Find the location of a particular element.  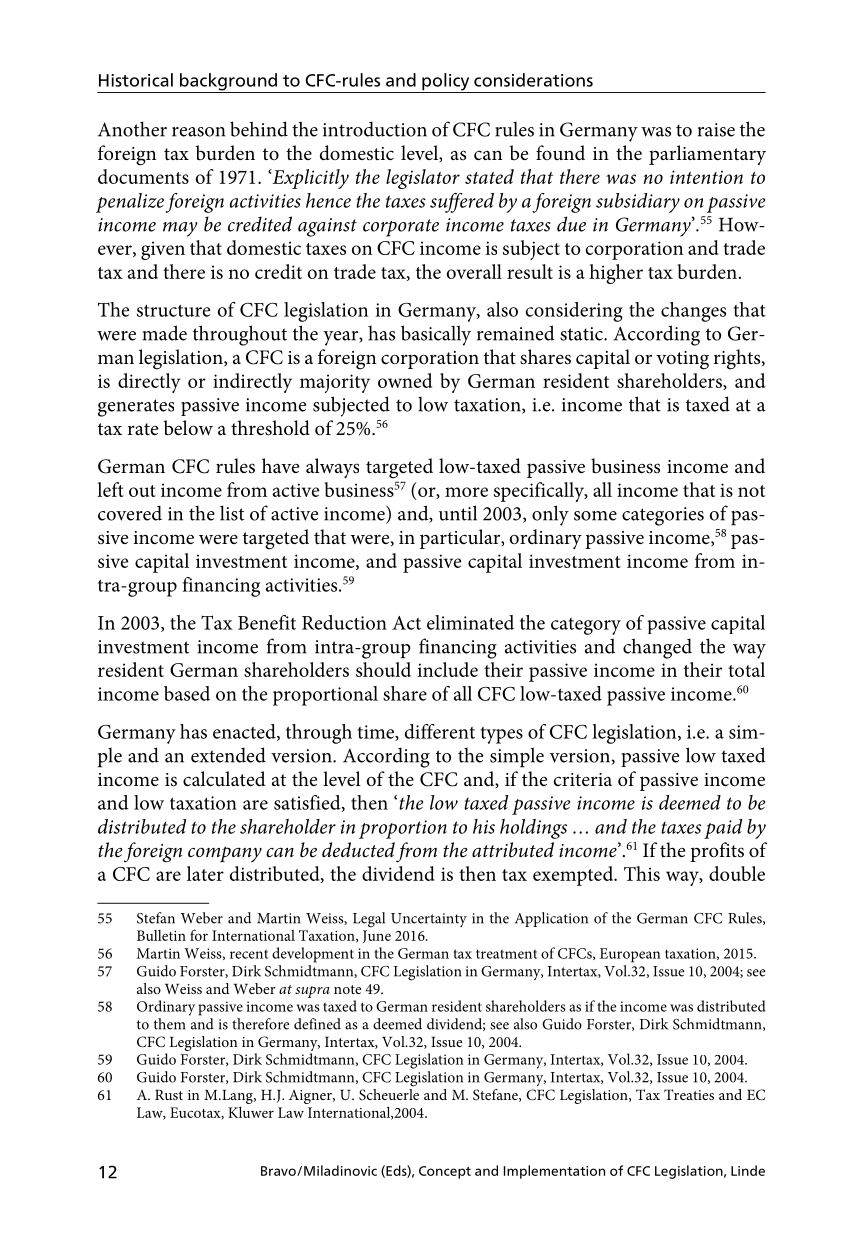

below is located at coordinates (188, 428).
